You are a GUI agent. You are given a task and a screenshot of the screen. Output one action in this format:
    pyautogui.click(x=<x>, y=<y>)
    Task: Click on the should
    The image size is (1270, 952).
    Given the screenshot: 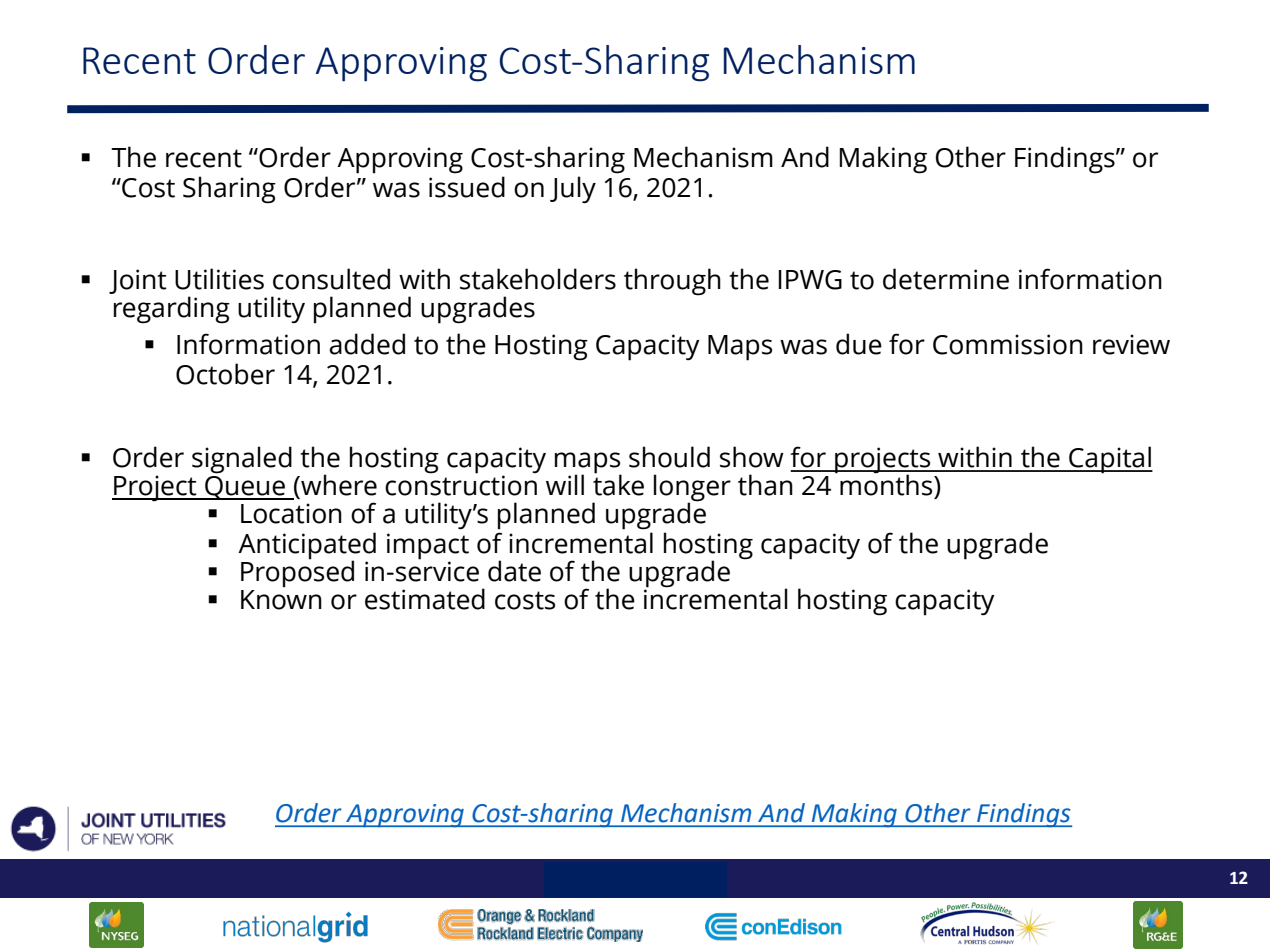 What is the action you would take?
    pyautogui.click(x=669, y=457)
